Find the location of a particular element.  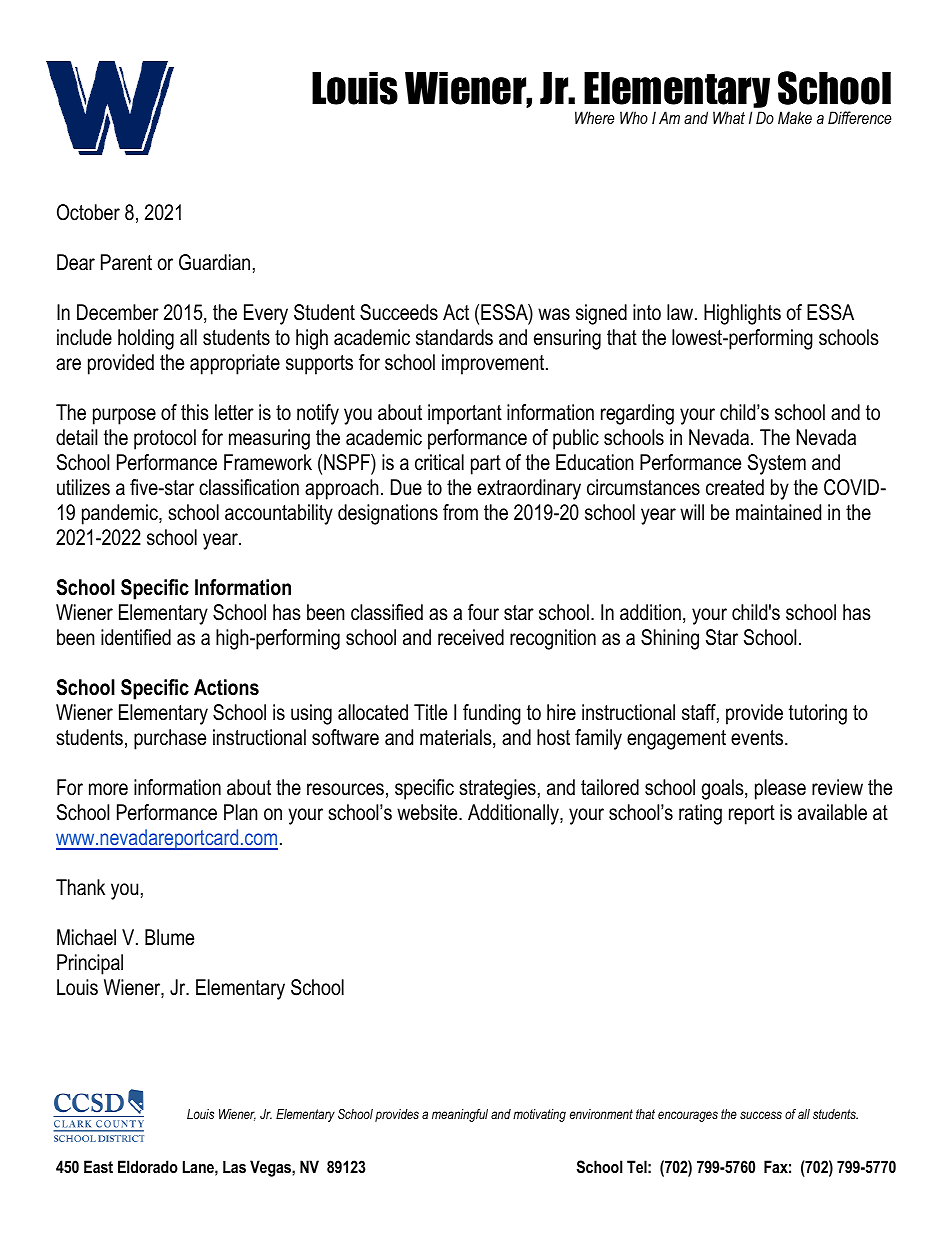

meaningful is located at coordinates (460, 1115).
